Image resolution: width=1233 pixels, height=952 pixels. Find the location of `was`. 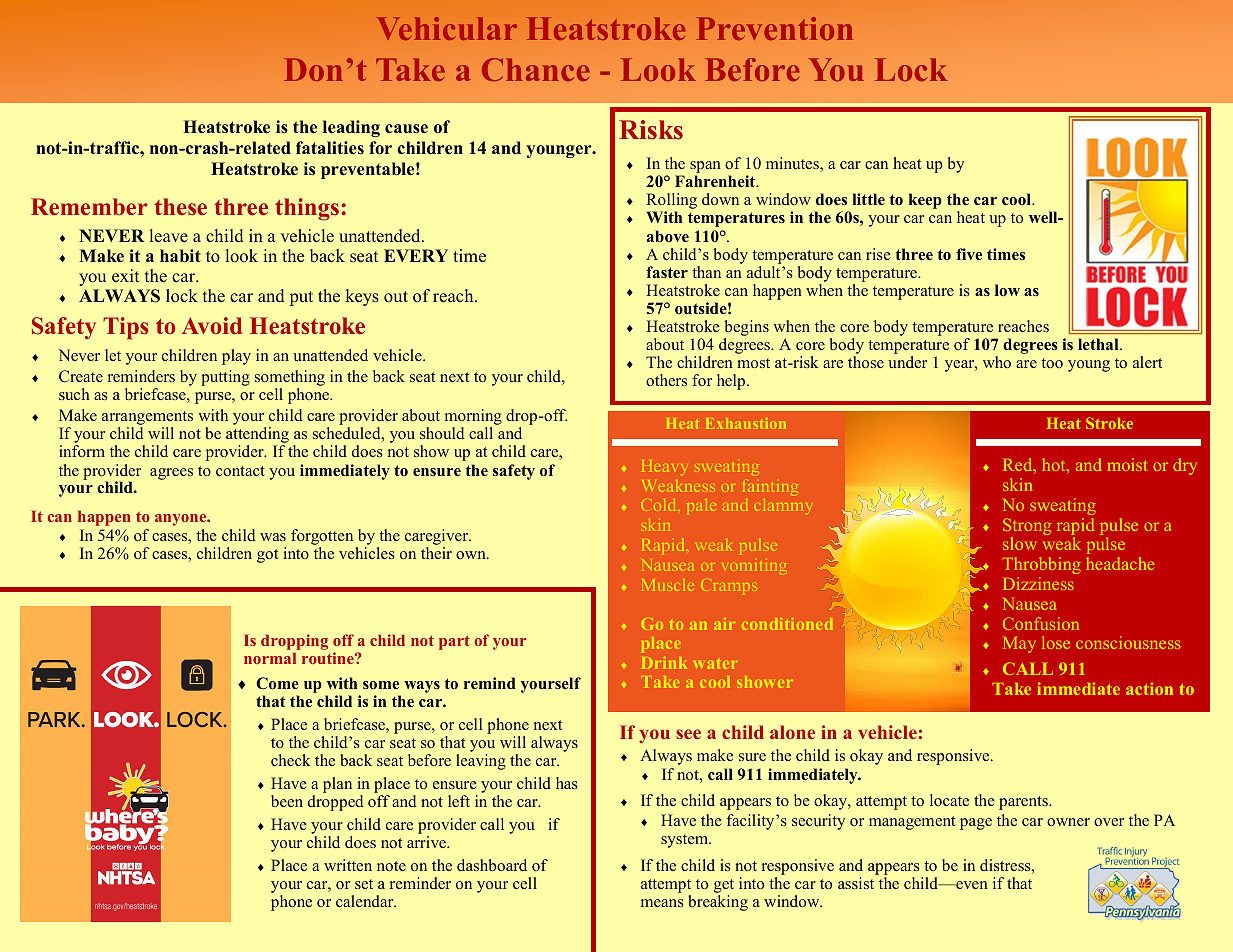

was is located at coordinates (273, 537).
